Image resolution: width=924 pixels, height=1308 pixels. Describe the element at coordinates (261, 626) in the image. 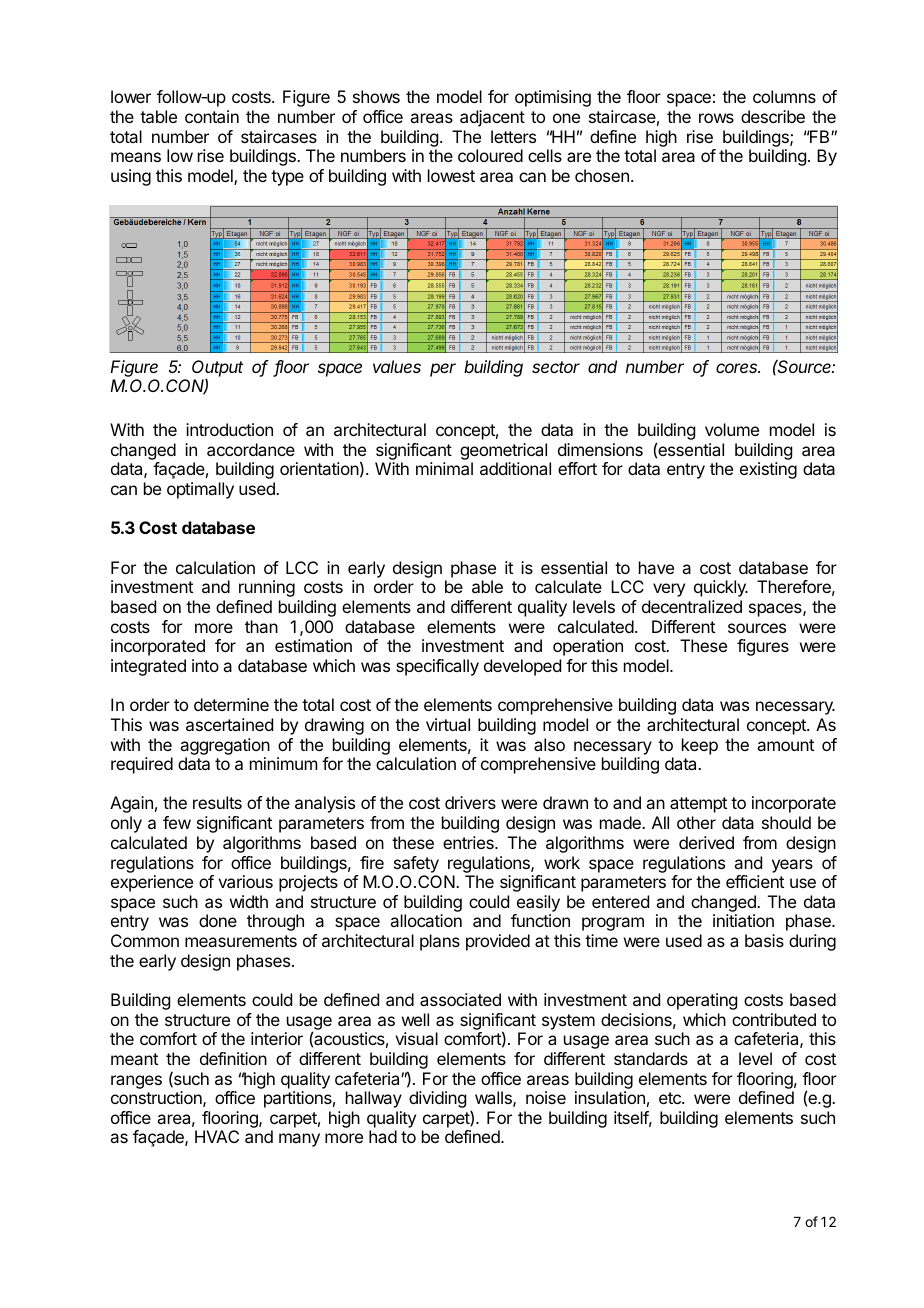

I see `than` at that location.
